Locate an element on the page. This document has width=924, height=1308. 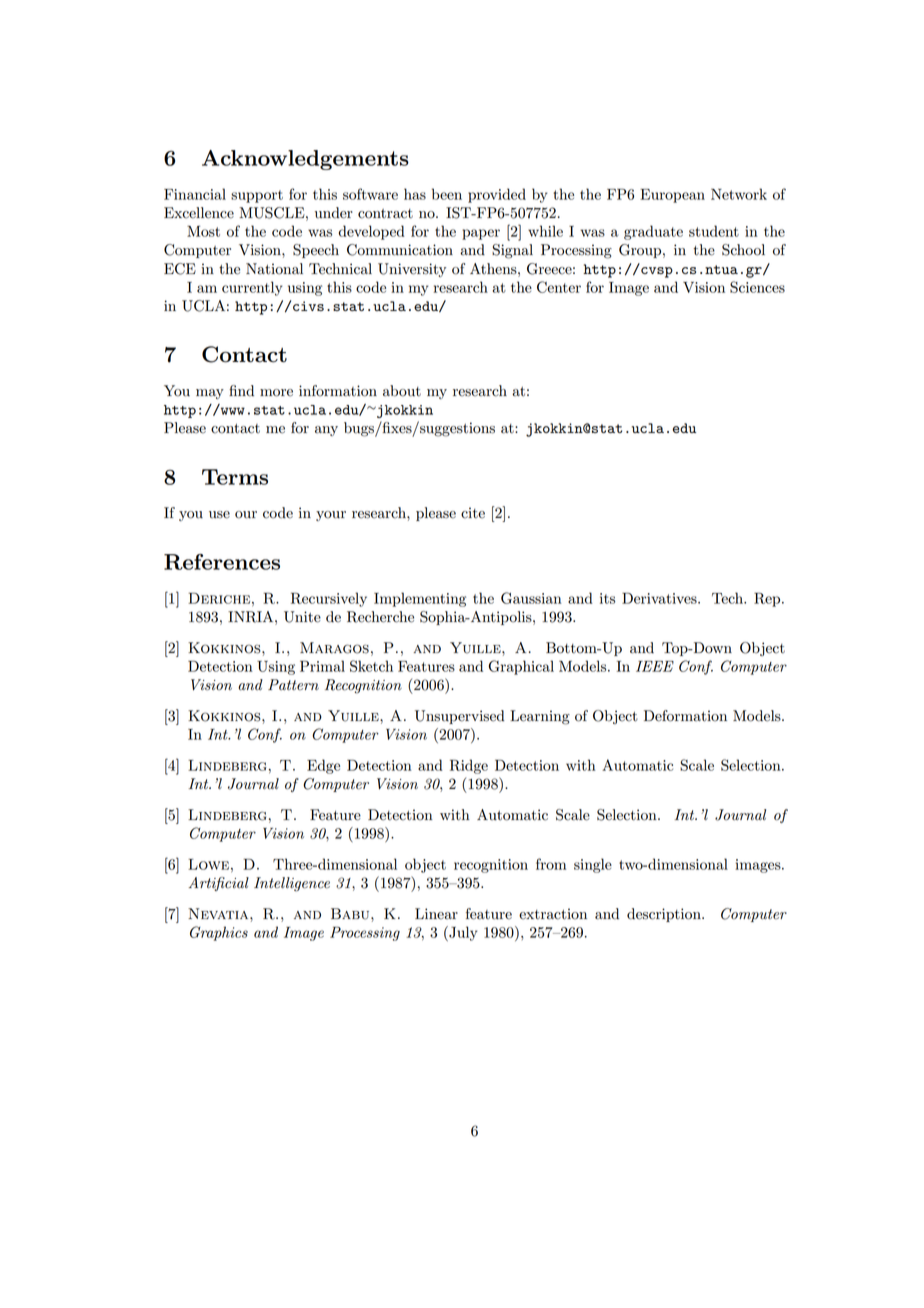
support is located at coordinates (257, 196).
